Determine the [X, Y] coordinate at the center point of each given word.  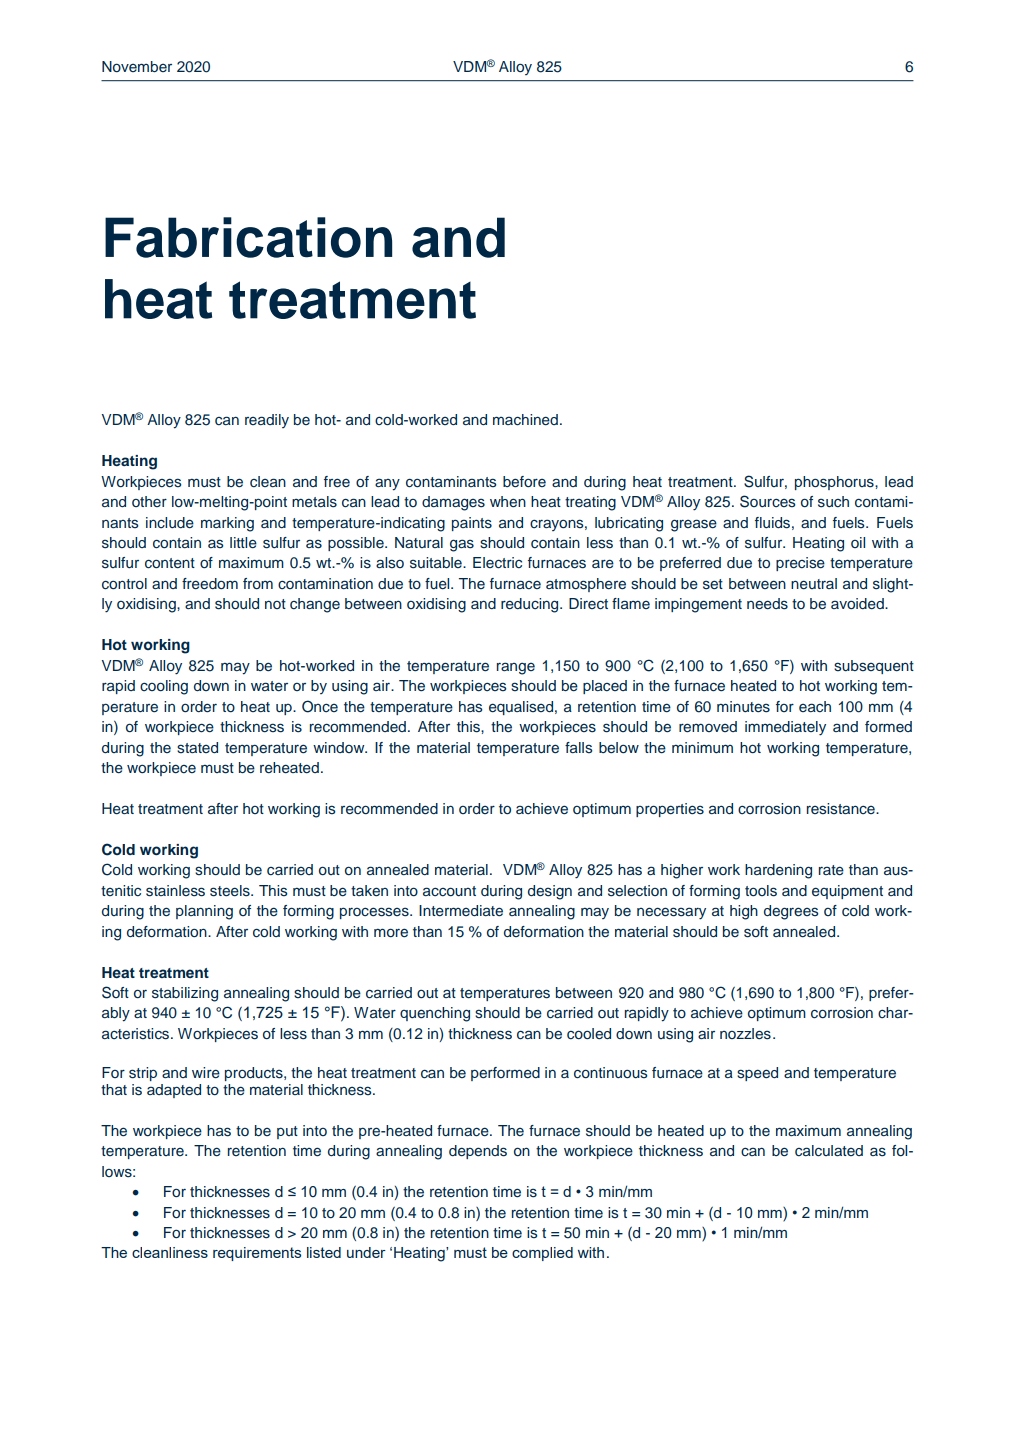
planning [204, 912]
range [516, 668]
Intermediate [461, 911]
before [524, 481]
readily [267, 421]
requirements [257, 1254]
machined [525, 420]
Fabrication [248, 237]
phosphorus [835, 483]
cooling [164, 687]
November [137, 66]
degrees [791, 912]
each [815, 706]
